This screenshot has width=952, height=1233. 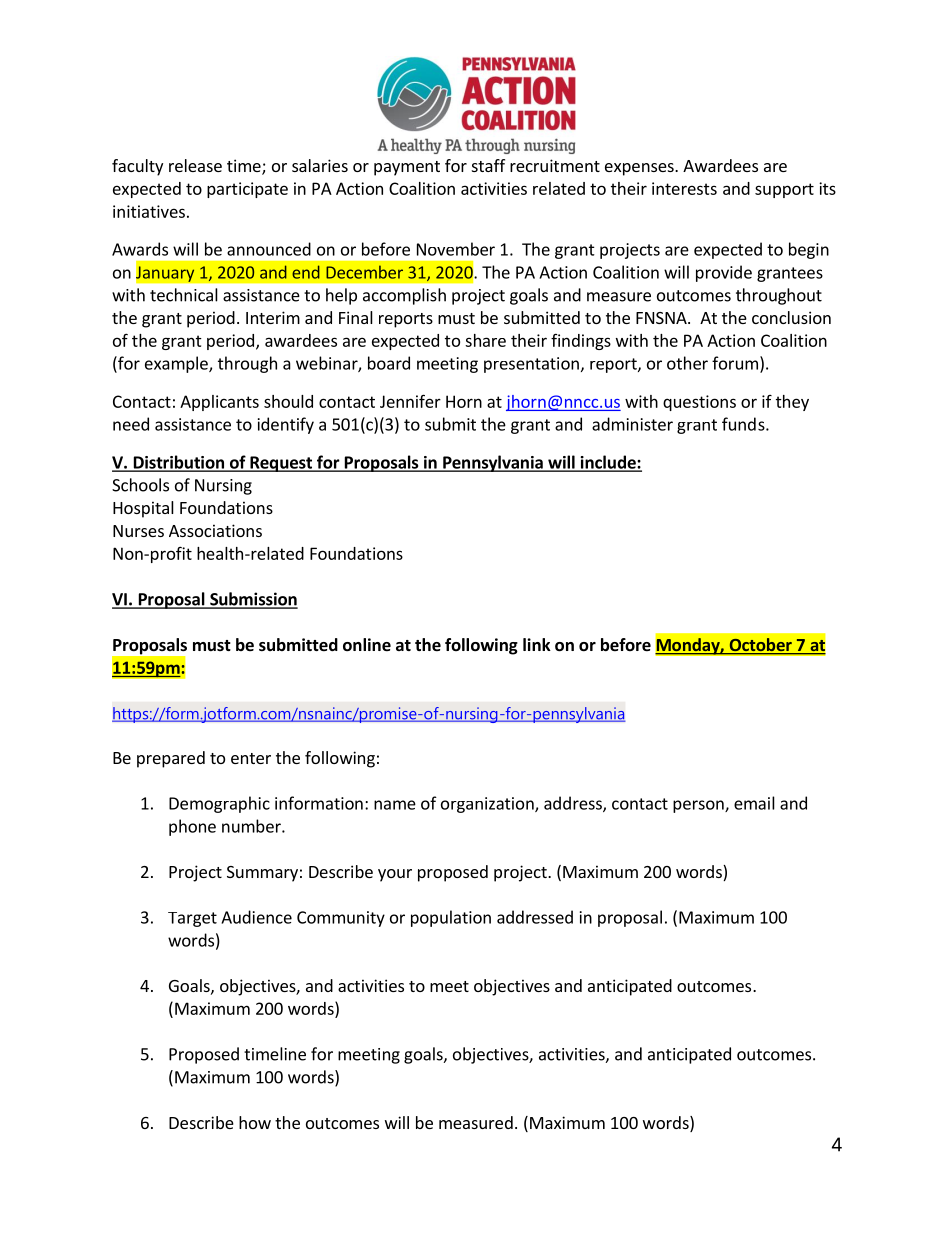 What do you see at coordinates (255, 1122) in the screenshot?
I see `how` at bounding box center [255, 1122].
